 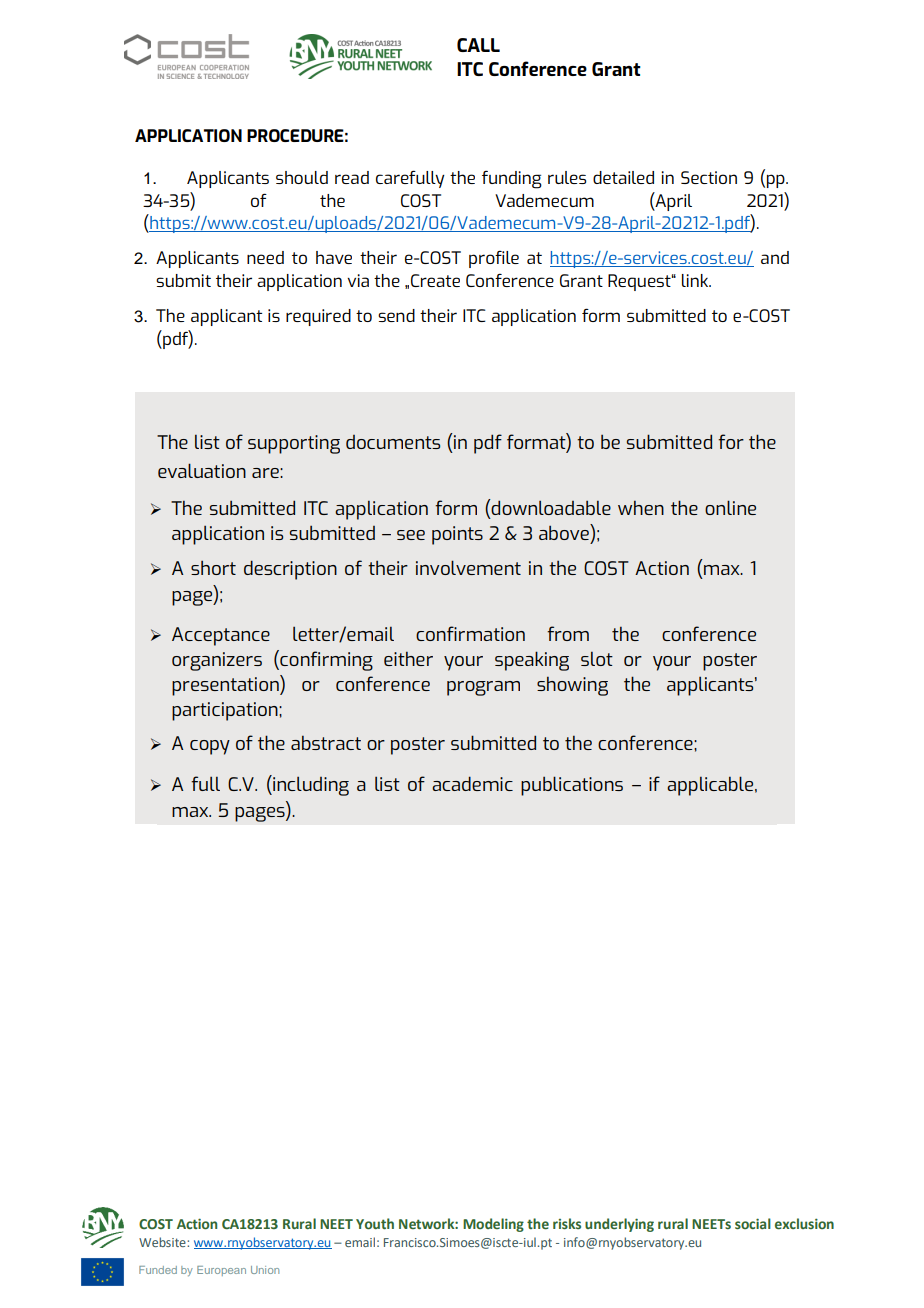 What do you see at coordinates (302, 177) in the page?
I see `should` at bounding box center [302, 177].
